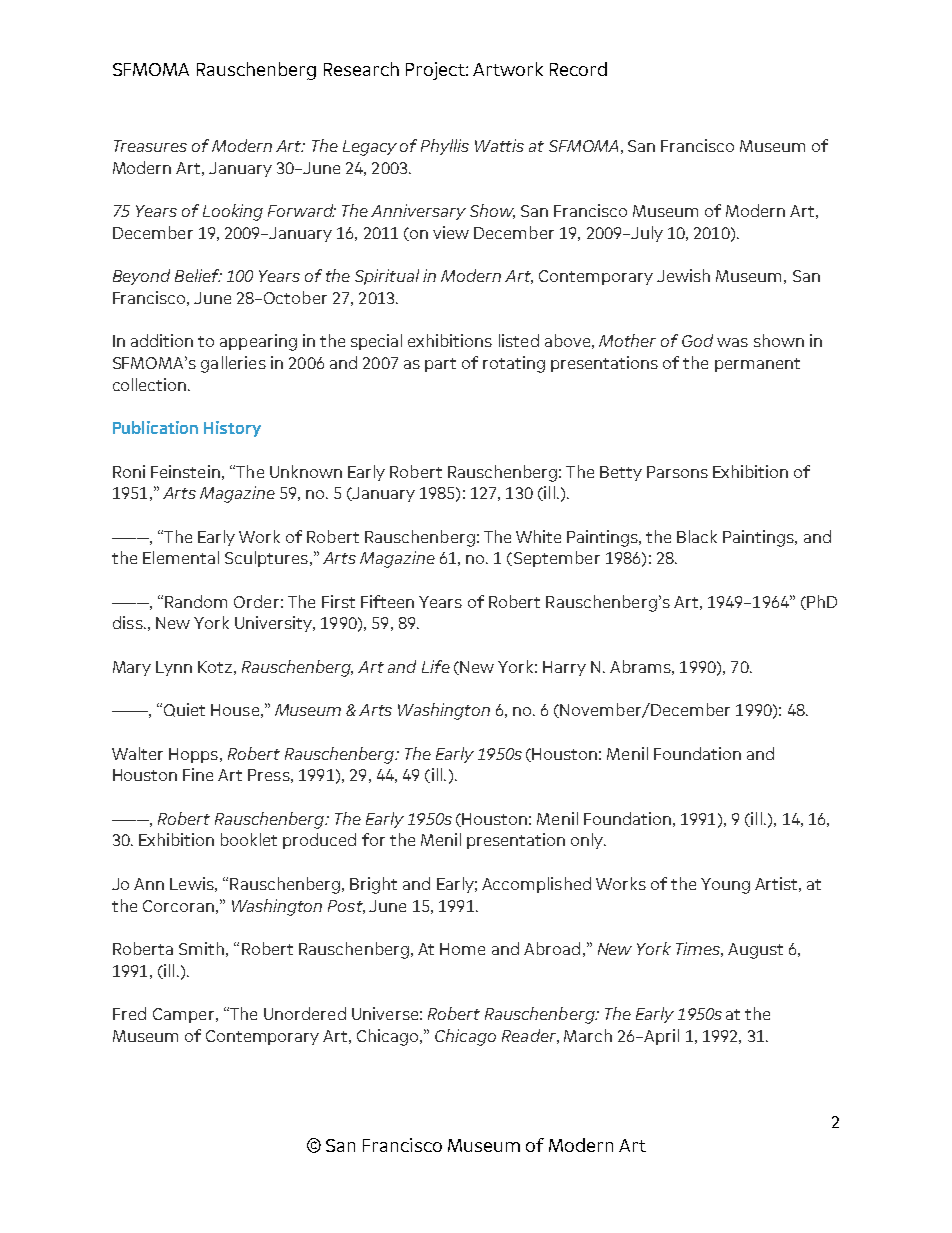 This image has width=952, height=1233. Describe the element at coordinates (697, 340) in the image. I see `God` at that location.
